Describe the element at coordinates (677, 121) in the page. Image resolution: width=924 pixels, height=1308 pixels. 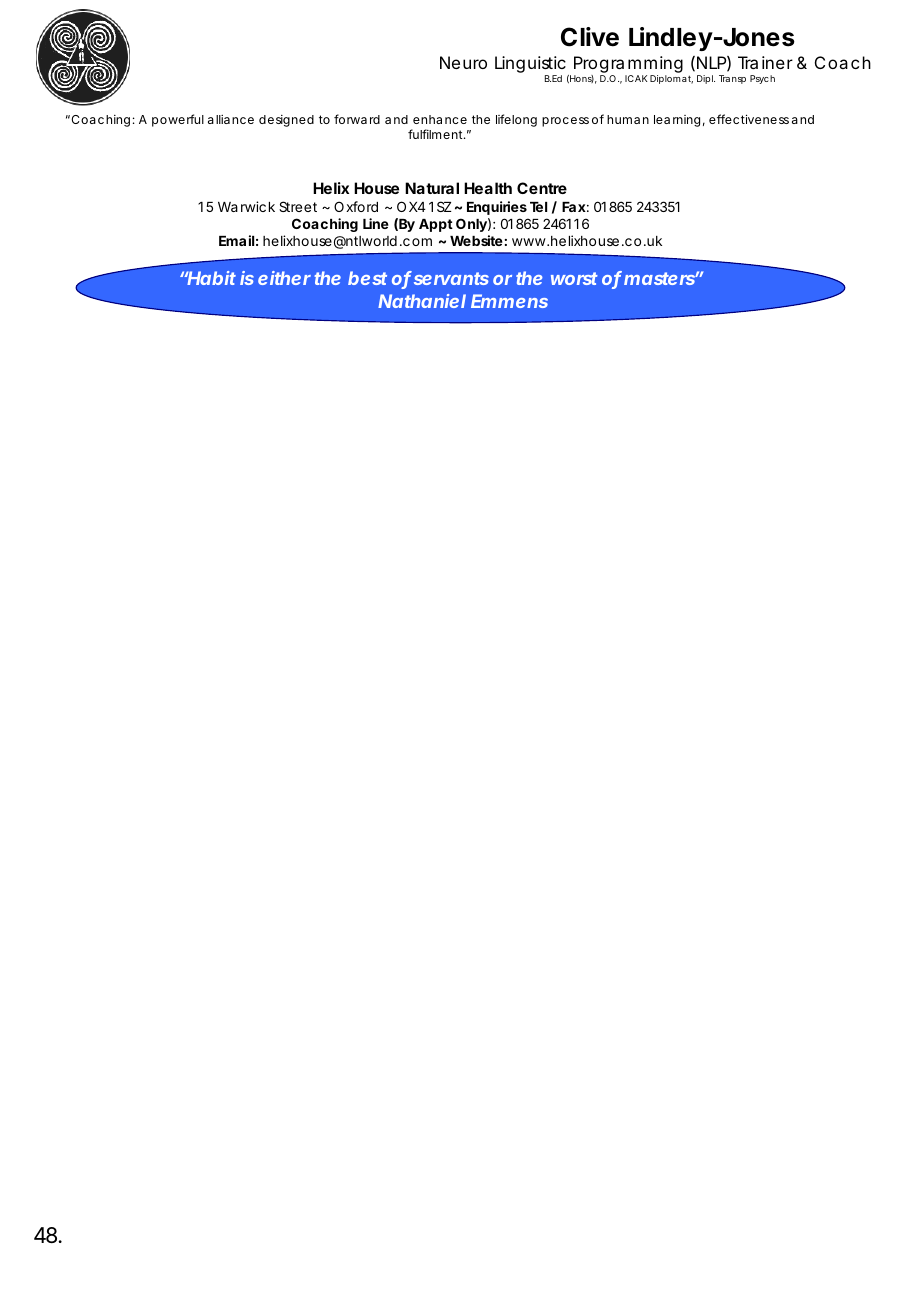
I see `learning` at that location.
